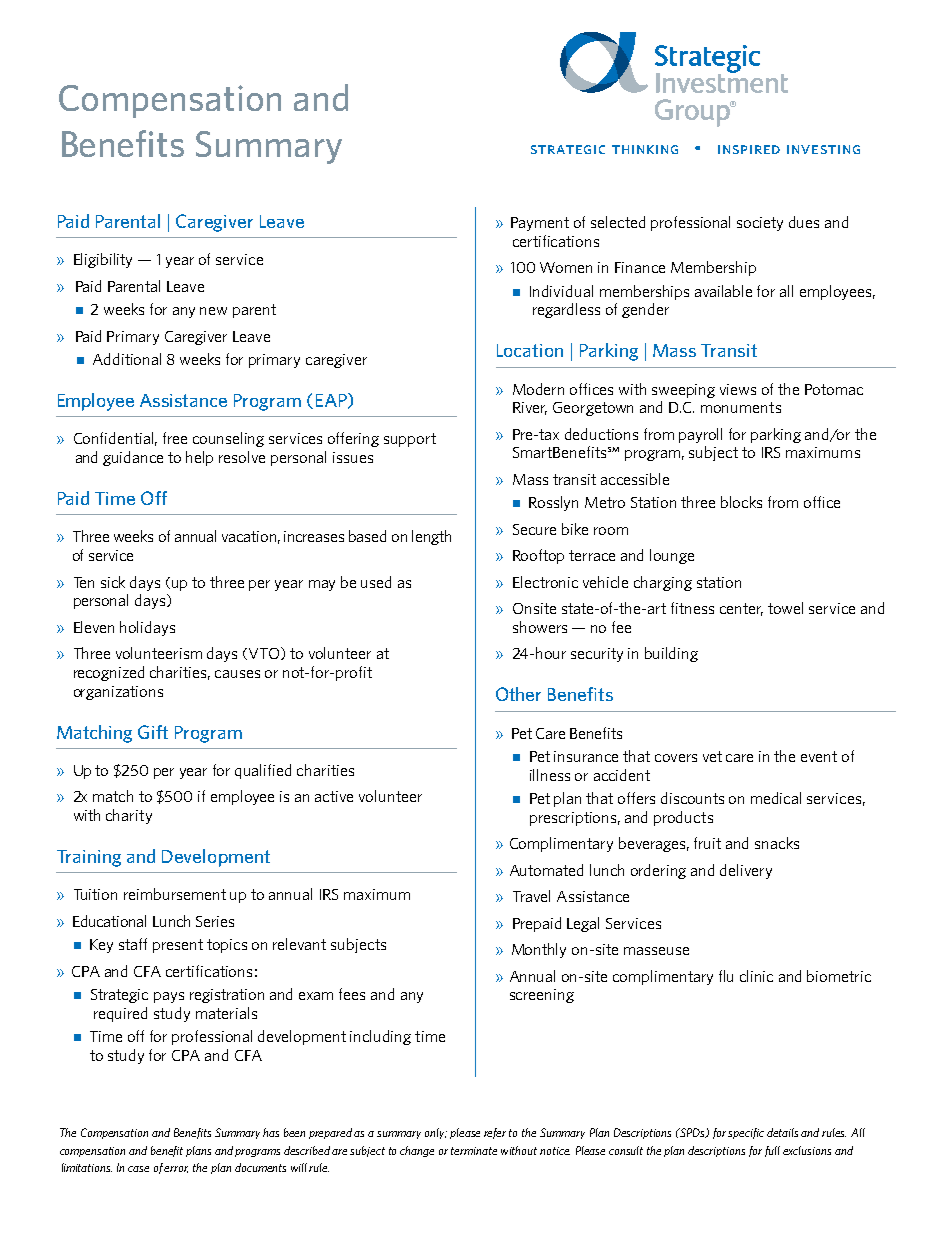  Describe the element at coordinates (129, 816) in the page. I see `charity` at that location.
